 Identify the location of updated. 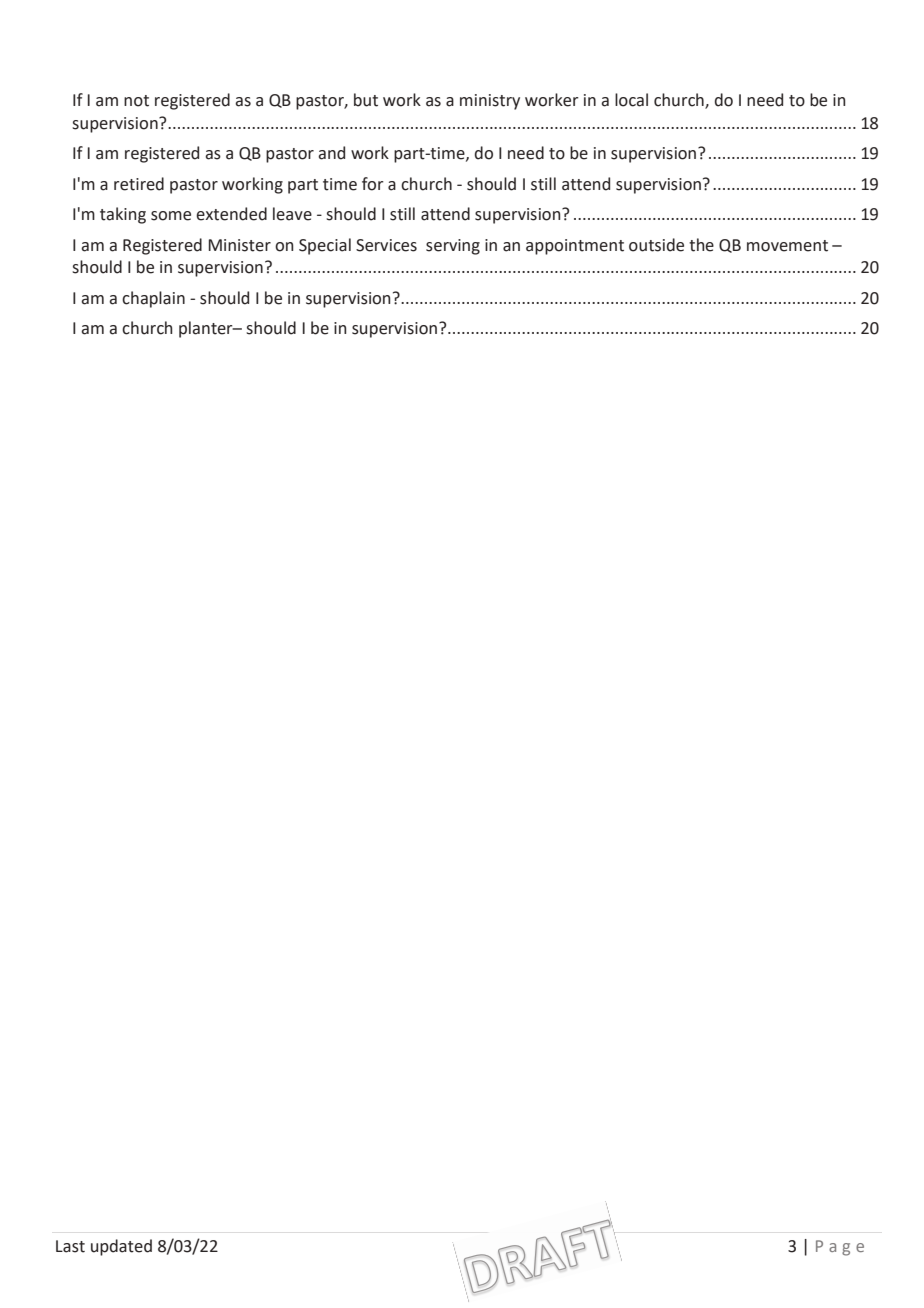
(121, 1247).
